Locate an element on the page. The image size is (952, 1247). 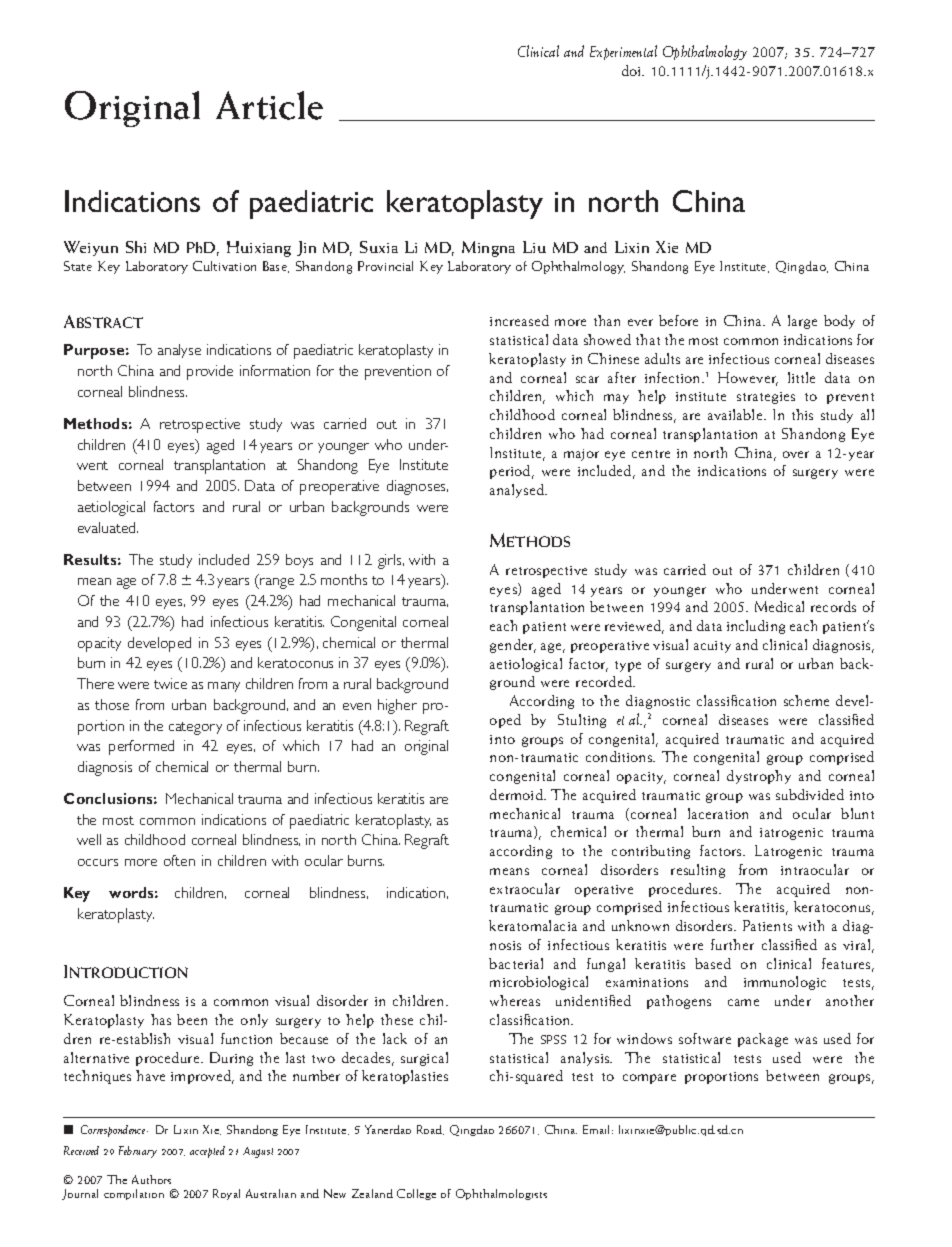
gender is located at coordinates (513, 646).
